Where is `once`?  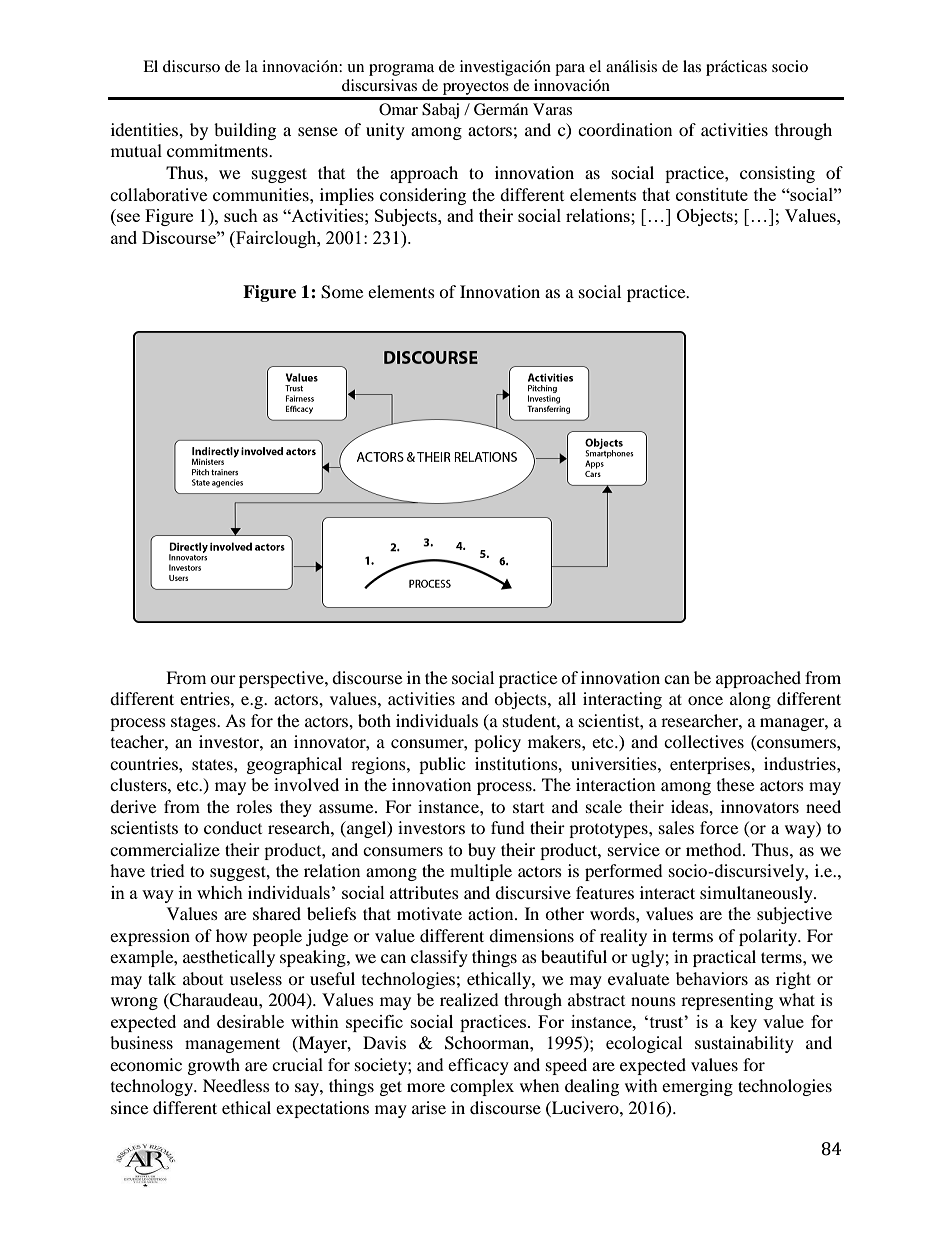
once is located at coordinates (705, 700).
